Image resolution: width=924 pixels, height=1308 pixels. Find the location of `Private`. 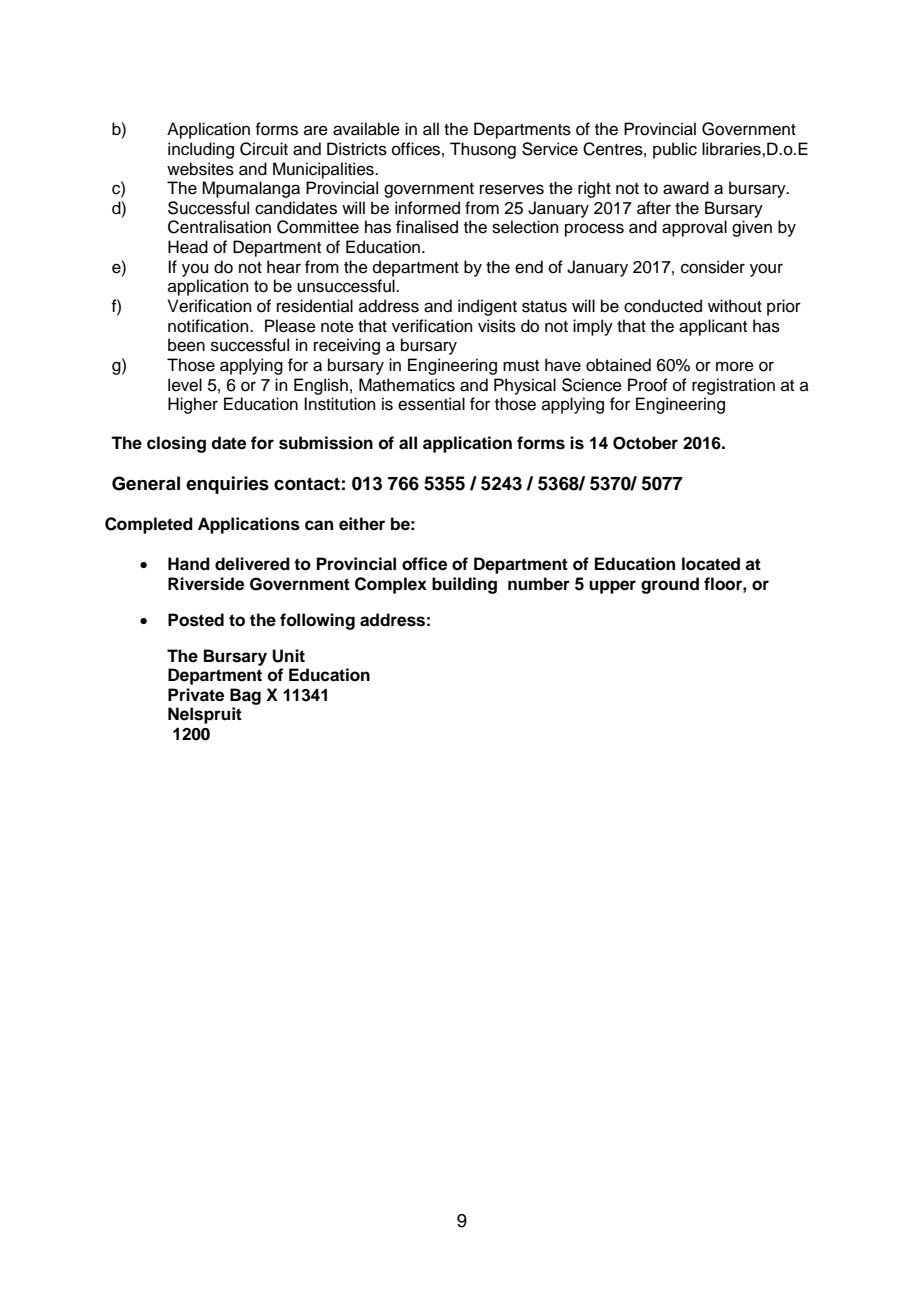

Private is located at coordinates (196, 695).
